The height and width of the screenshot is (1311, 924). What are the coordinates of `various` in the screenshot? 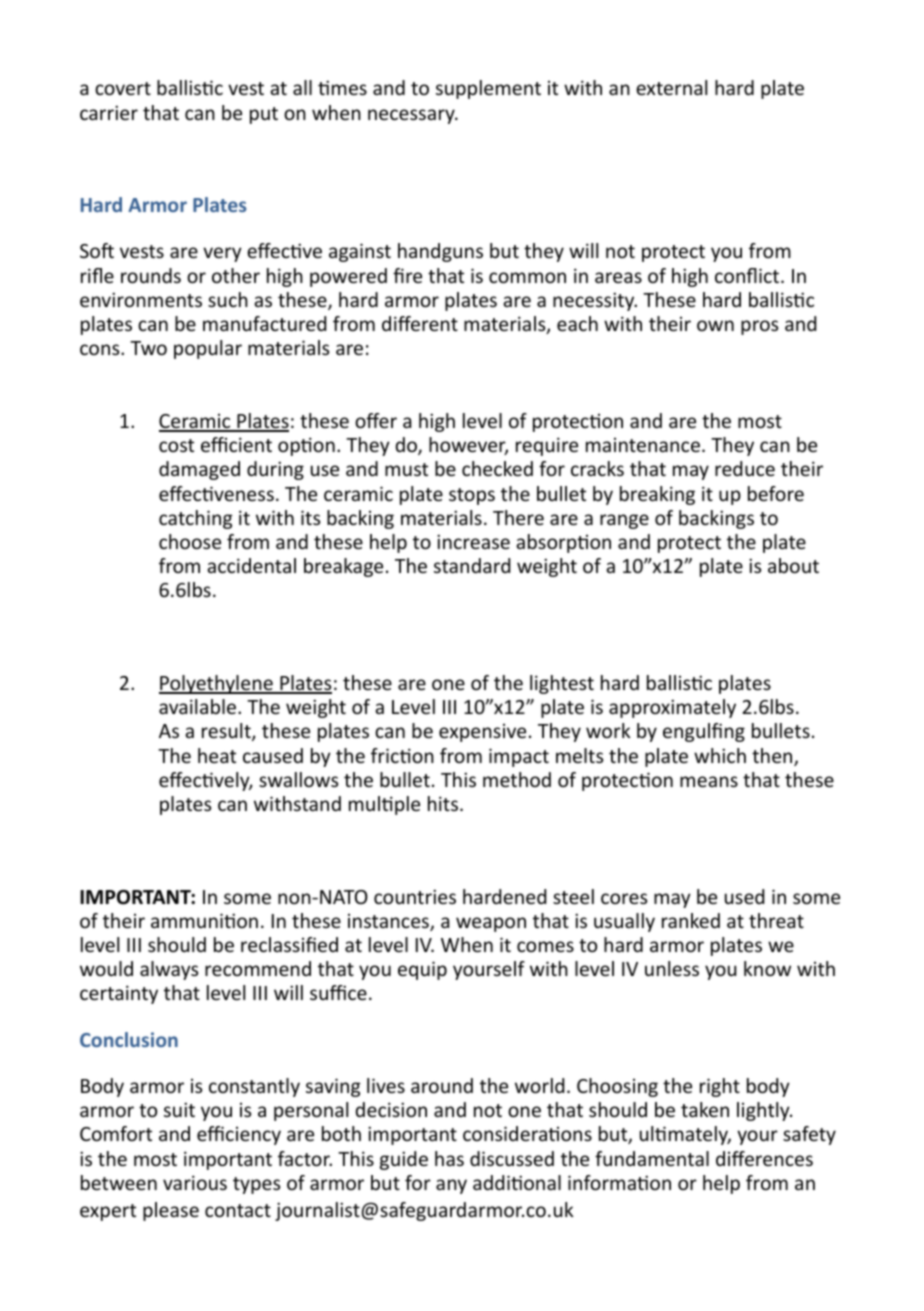 It's located at (195, 1182).
